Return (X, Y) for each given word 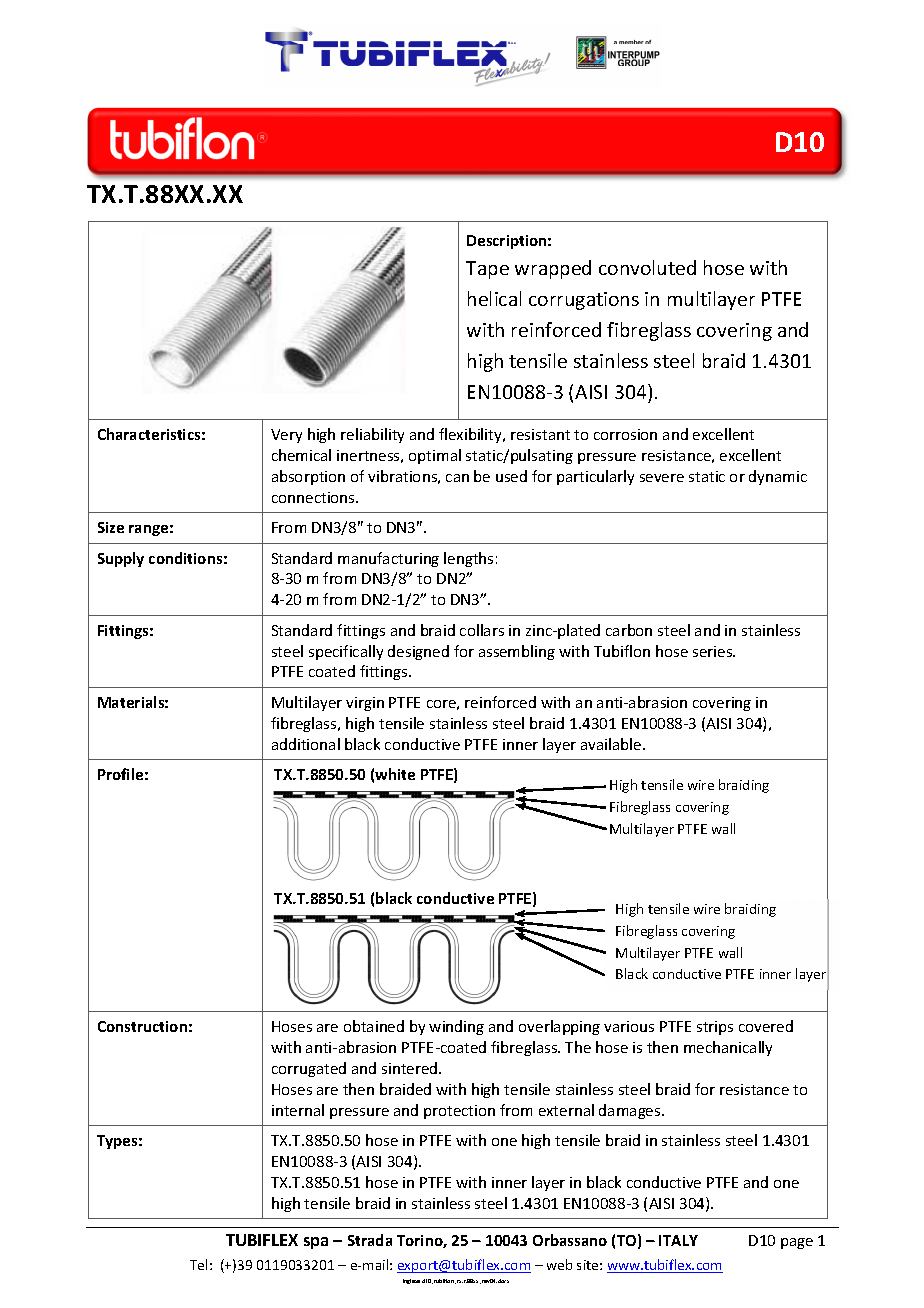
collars (482, 630)
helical (494, 298)
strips (715, 1028)
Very (286, 436)
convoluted (647, 267)
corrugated (309, 1069)
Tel (198, 1264)
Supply (121, 559)
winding (456, 1027)
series (714, 651)
